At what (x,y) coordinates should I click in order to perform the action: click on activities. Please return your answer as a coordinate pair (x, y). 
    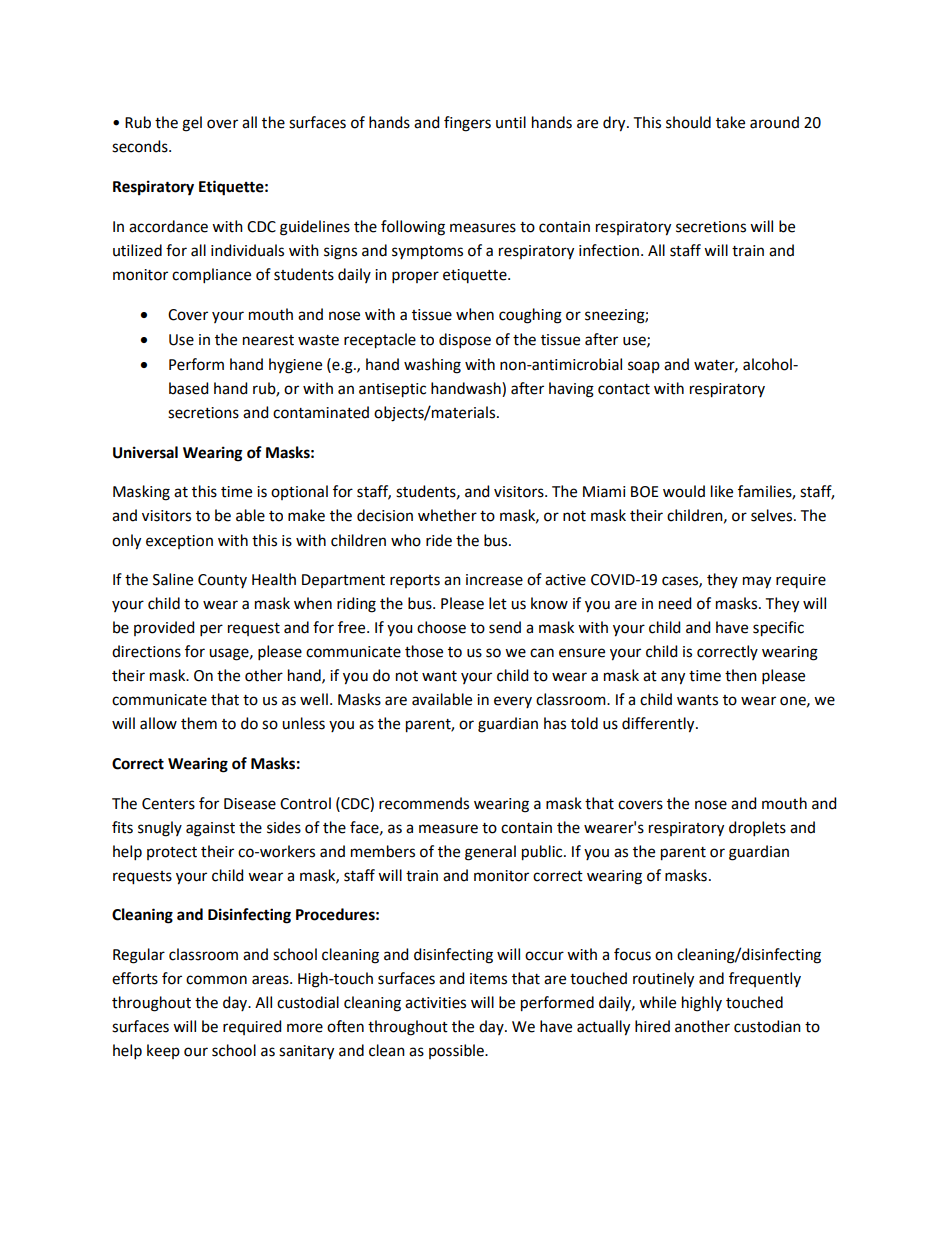
    Looking at the image, I should click on (435, 1003).
